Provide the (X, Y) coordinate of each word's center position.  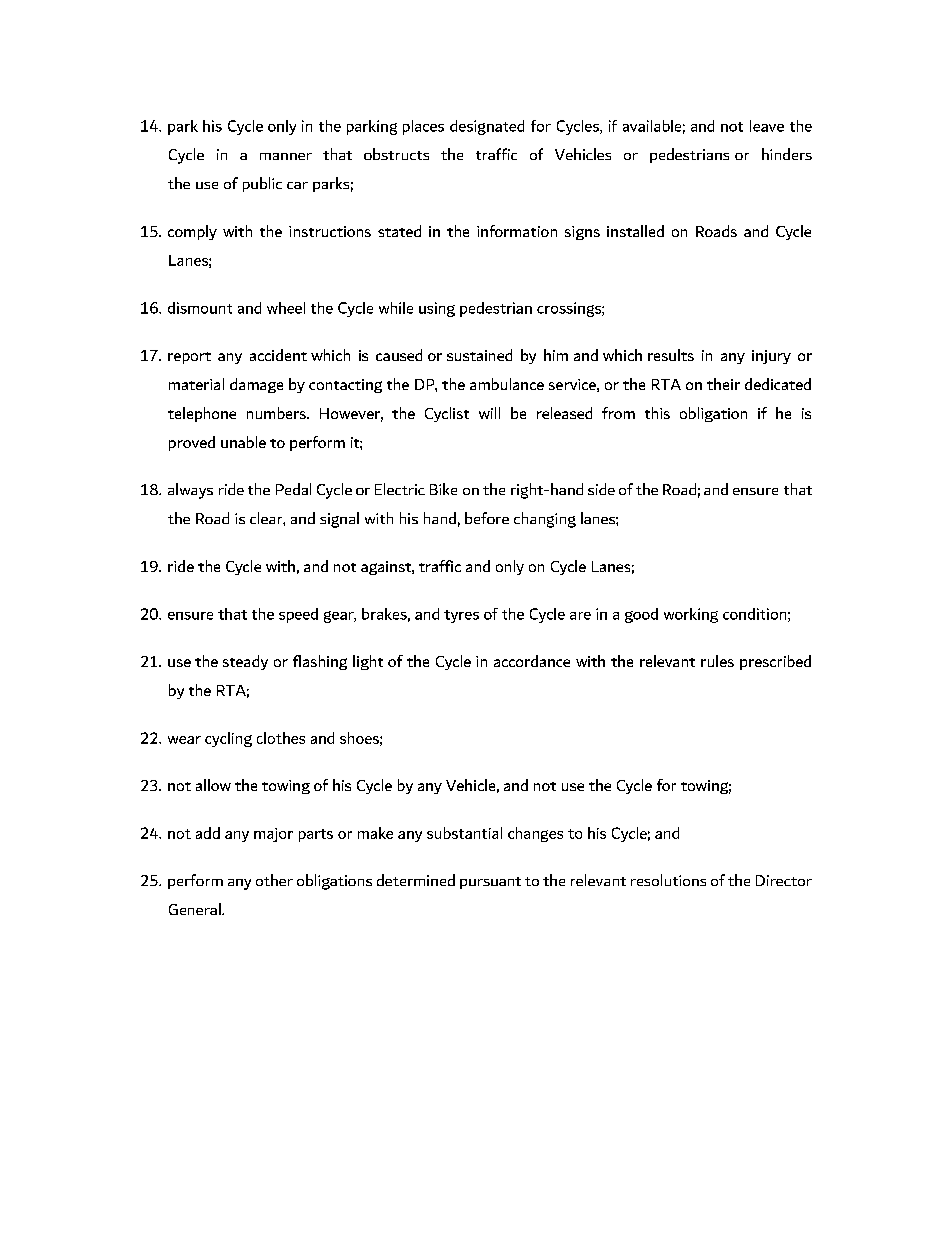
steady (245, 662)
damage (256, 385)
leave (767, 126)
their (723, 384)
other (274, 880)
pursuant (490, 883)
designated (487, 127)
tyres (461, 616)
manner (286, 156)
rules (717, 661)
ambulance (507, 384)
